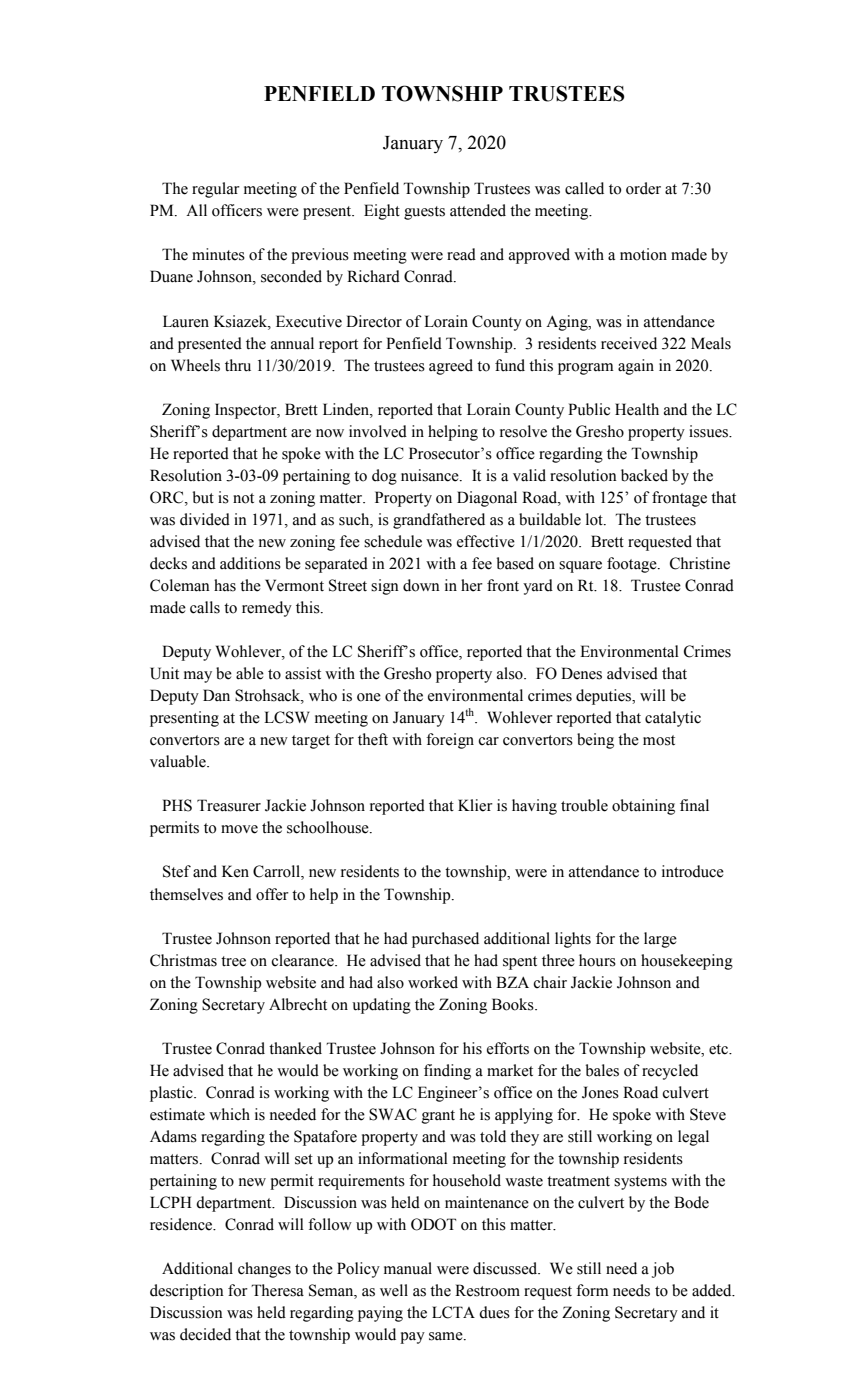  I want to click on nuisance, so click(431, 475).
